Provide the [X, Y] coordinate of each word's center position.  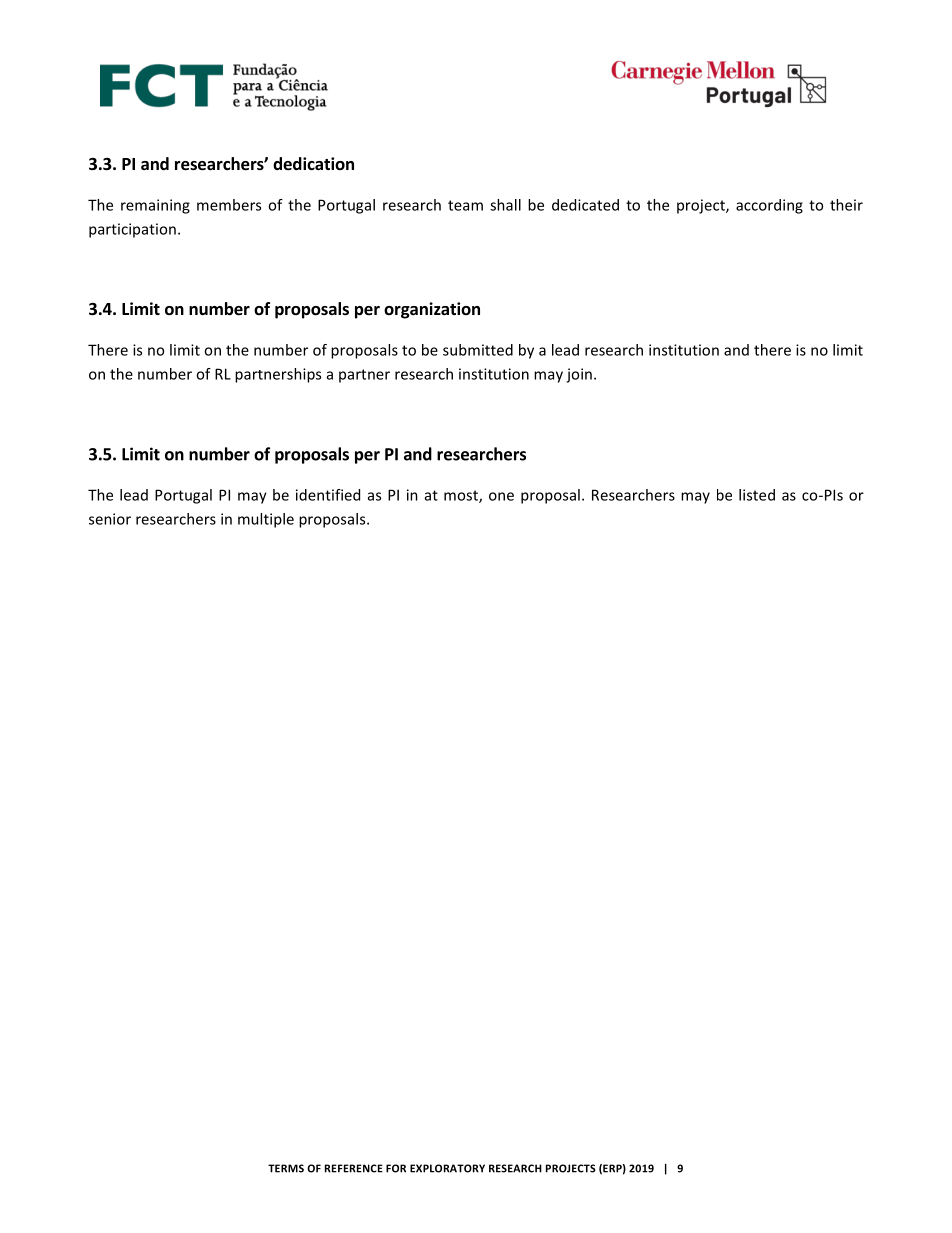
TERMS [286, 1168]
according [769, 206]
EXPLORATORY [447, 1168]
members [229, 205]
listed [757, 495]
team [465, 205]
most [462, 496]
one [501, 496]
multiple [266, 520]
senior [110, 519]
